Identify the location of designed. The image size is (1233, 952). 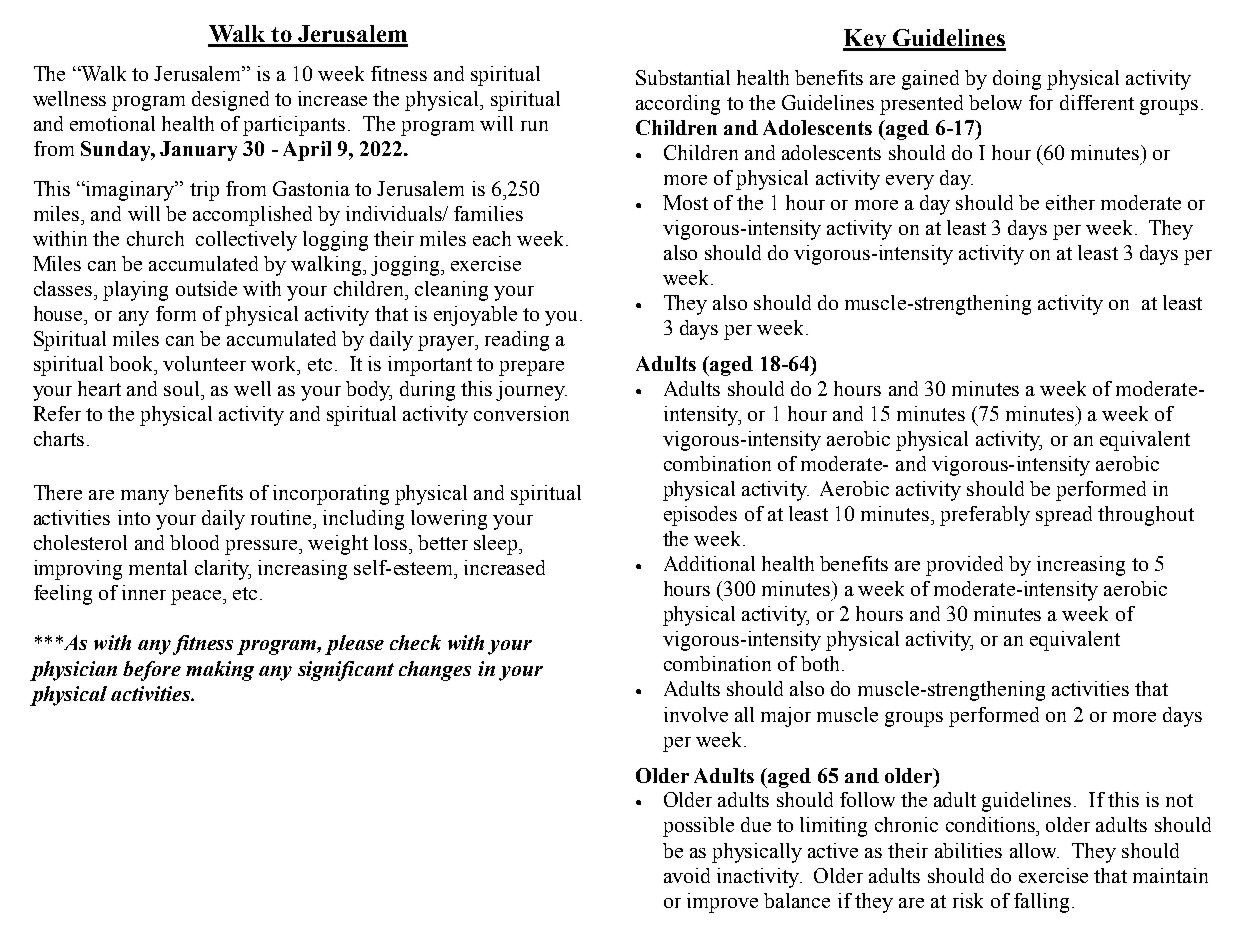
(230, 101).
